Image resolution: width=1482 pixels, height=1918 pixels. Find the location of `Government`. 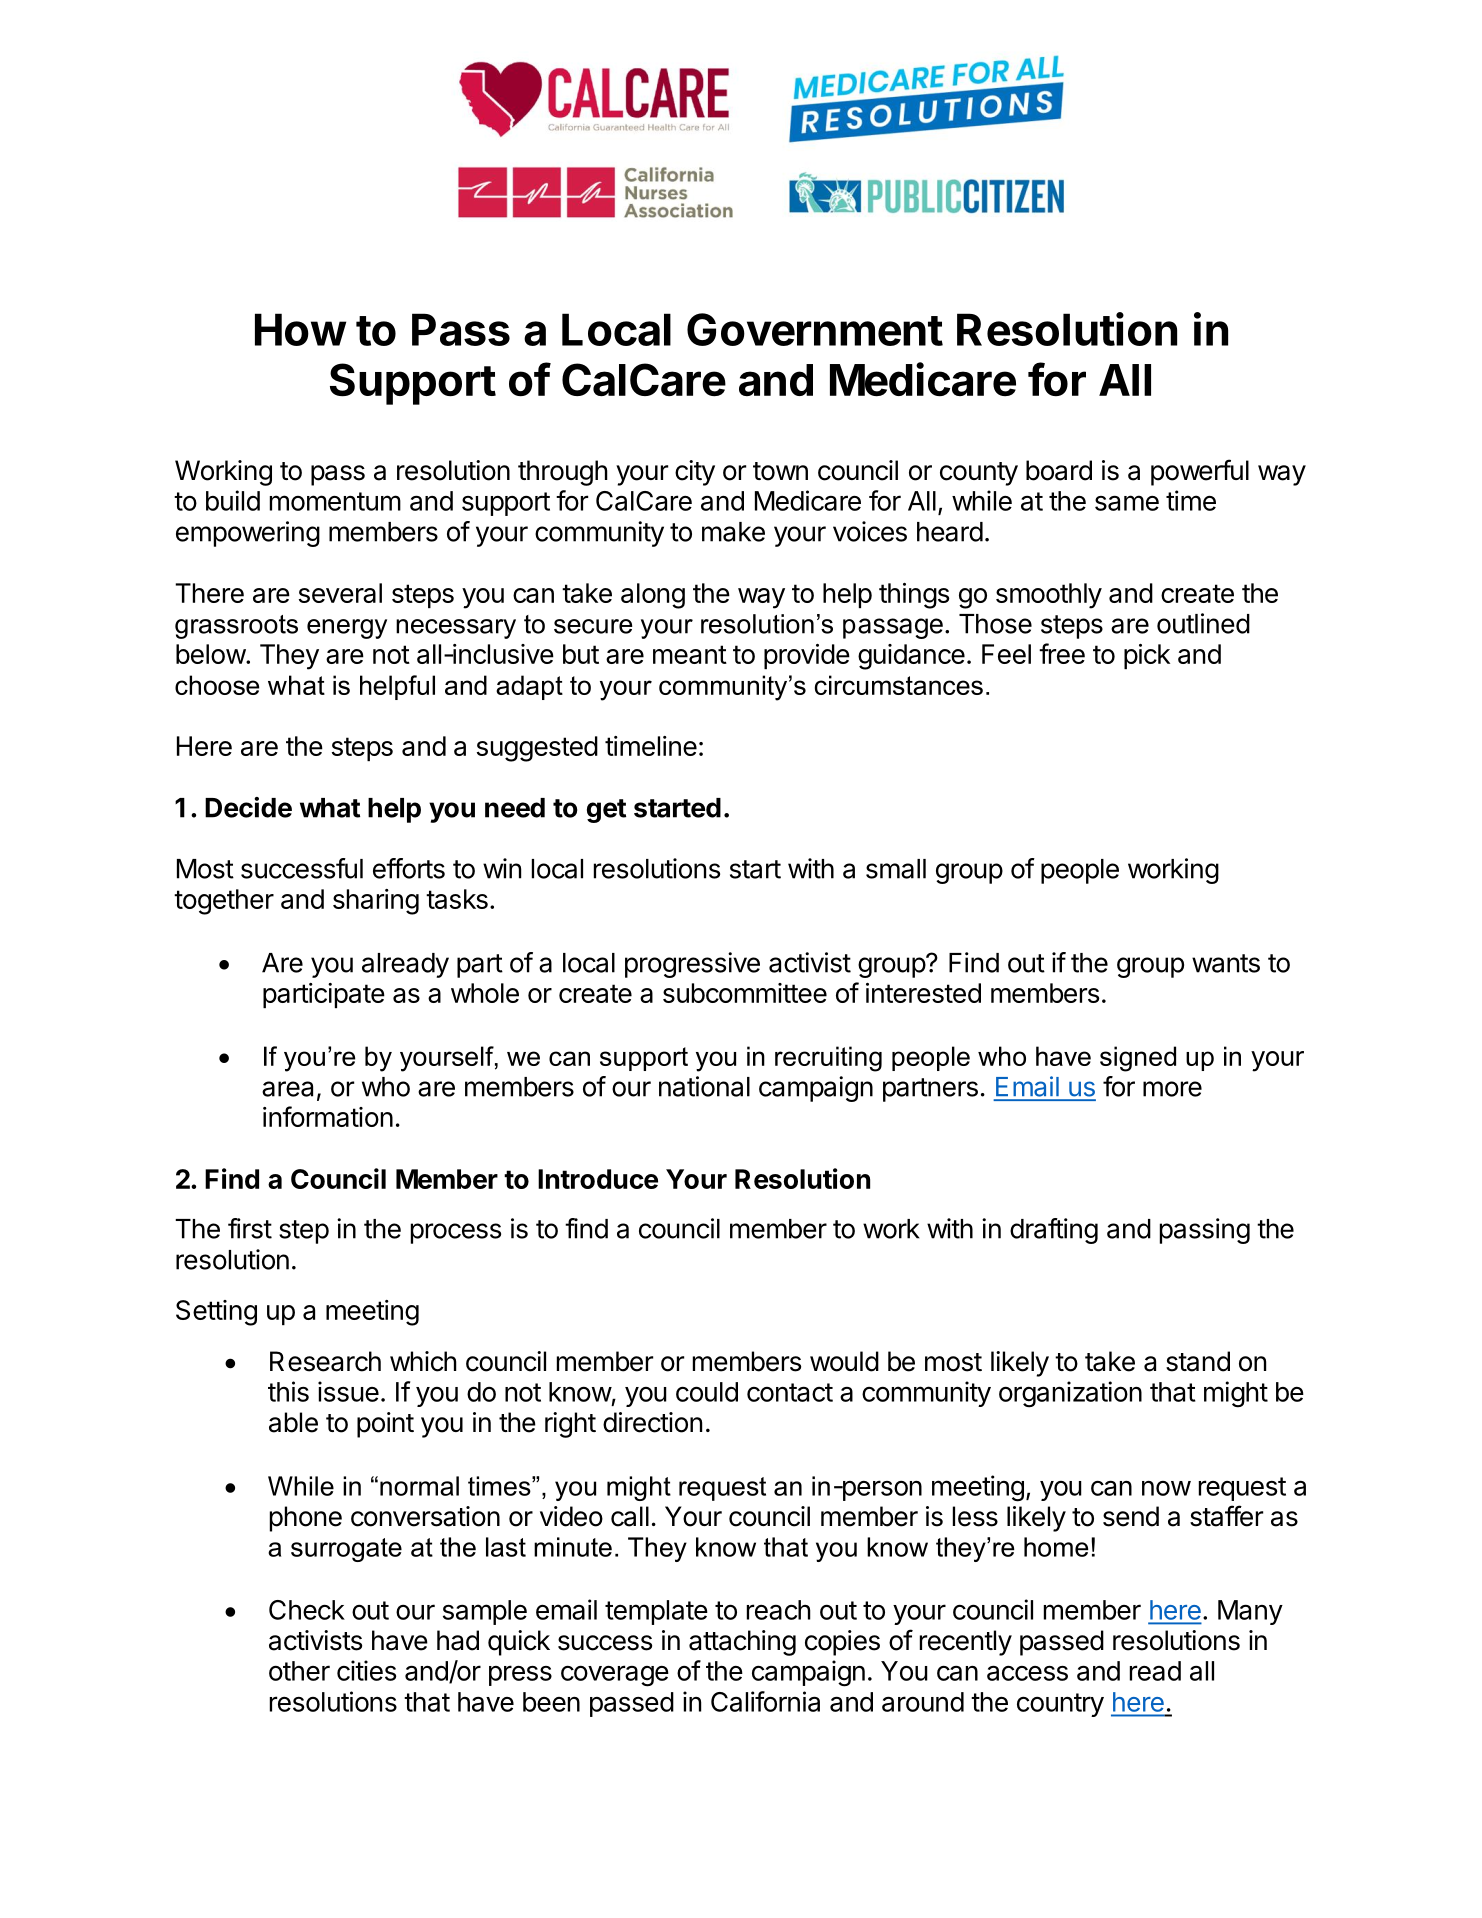

Government is located at coordinates (815, 329).
